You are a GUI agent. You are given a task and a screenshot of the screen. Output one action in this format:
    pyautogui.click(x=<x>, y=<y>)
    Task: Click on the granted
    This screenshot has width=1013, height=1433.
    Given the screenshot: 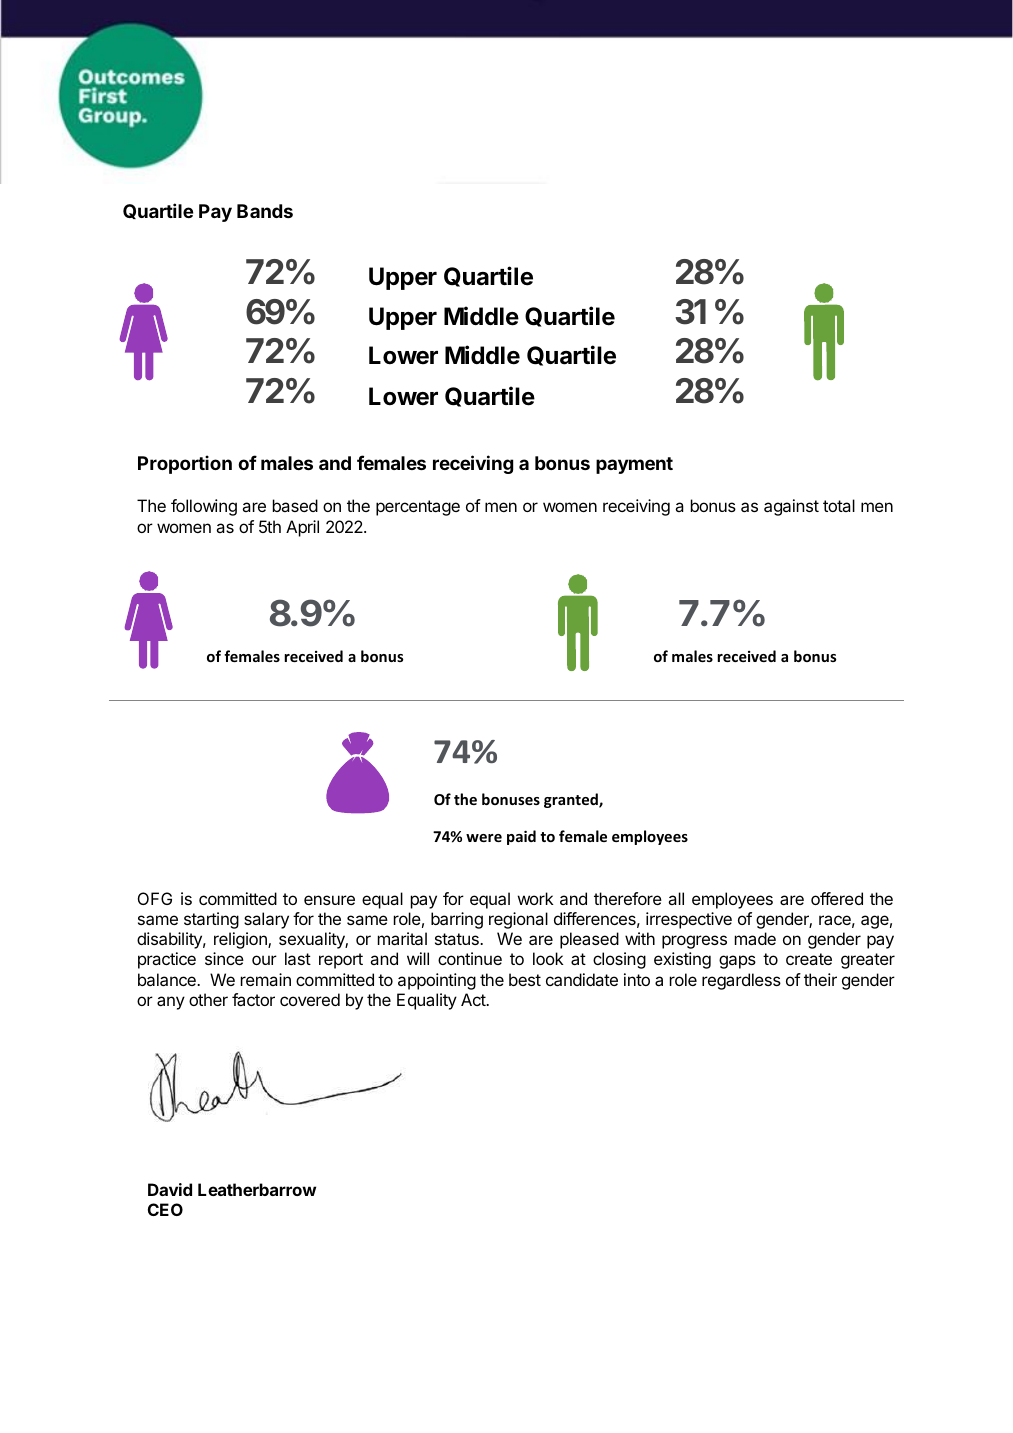 What is the action you would take?
    pyautogui.click(x=572, y=800)
